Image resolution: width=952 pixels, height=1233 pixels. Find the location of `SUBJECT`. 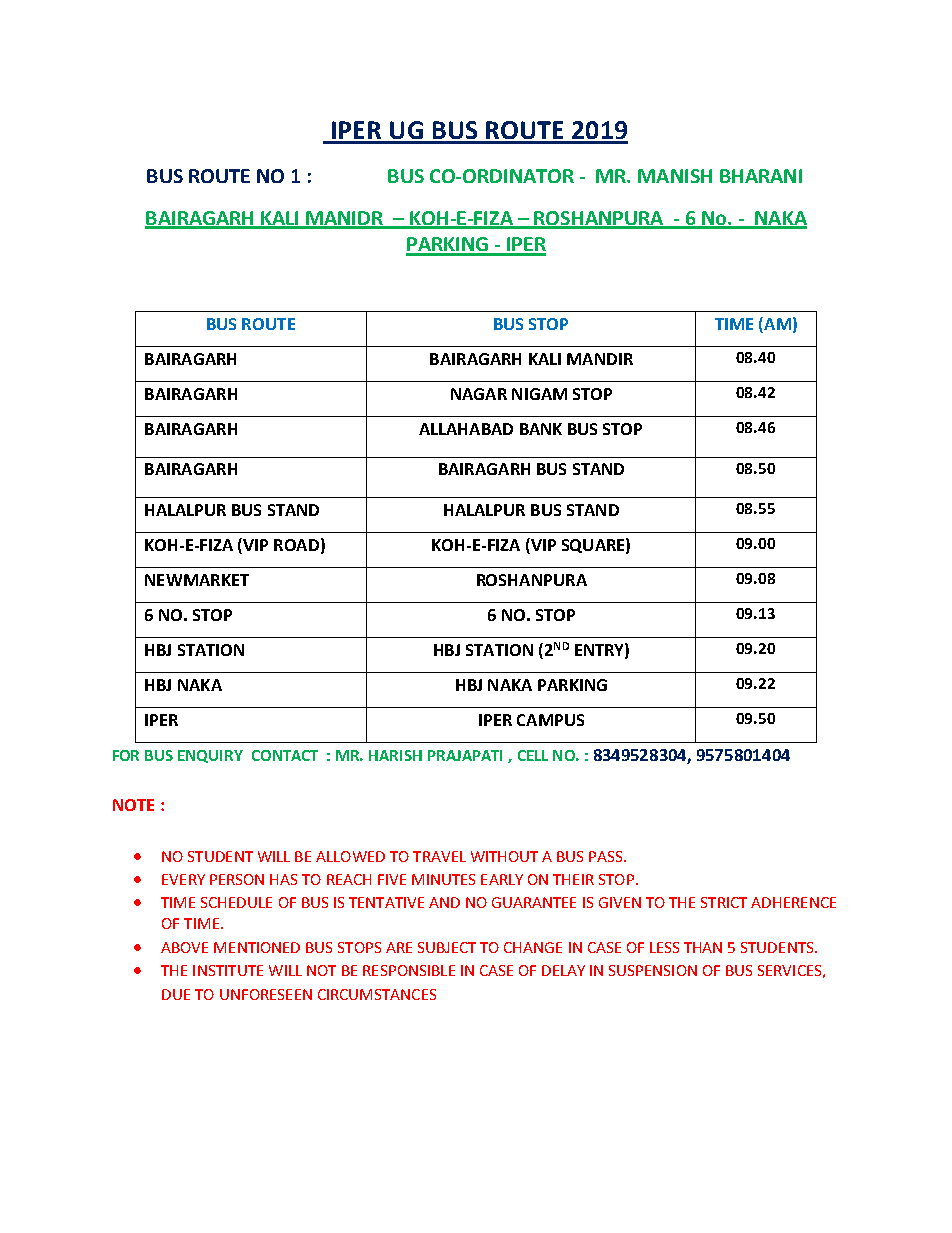

SUBJECT is located at coordinates (447, 947).
